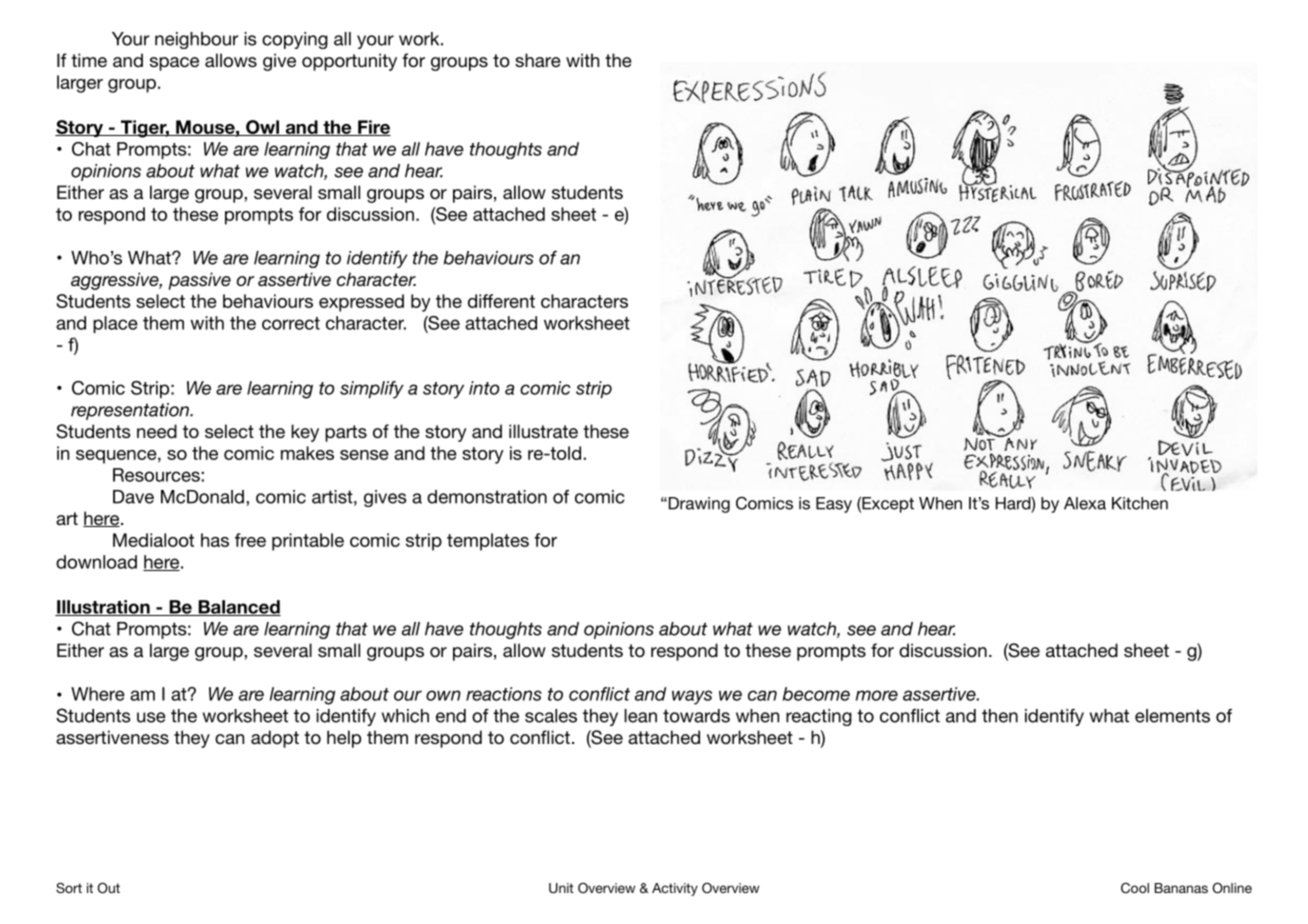 Image resolution: width=1308 pixels, height=924 pixels. What do you see at coordinates (238, 608) in the page?
I see `Balanced` at bounding box center [238, 608].
